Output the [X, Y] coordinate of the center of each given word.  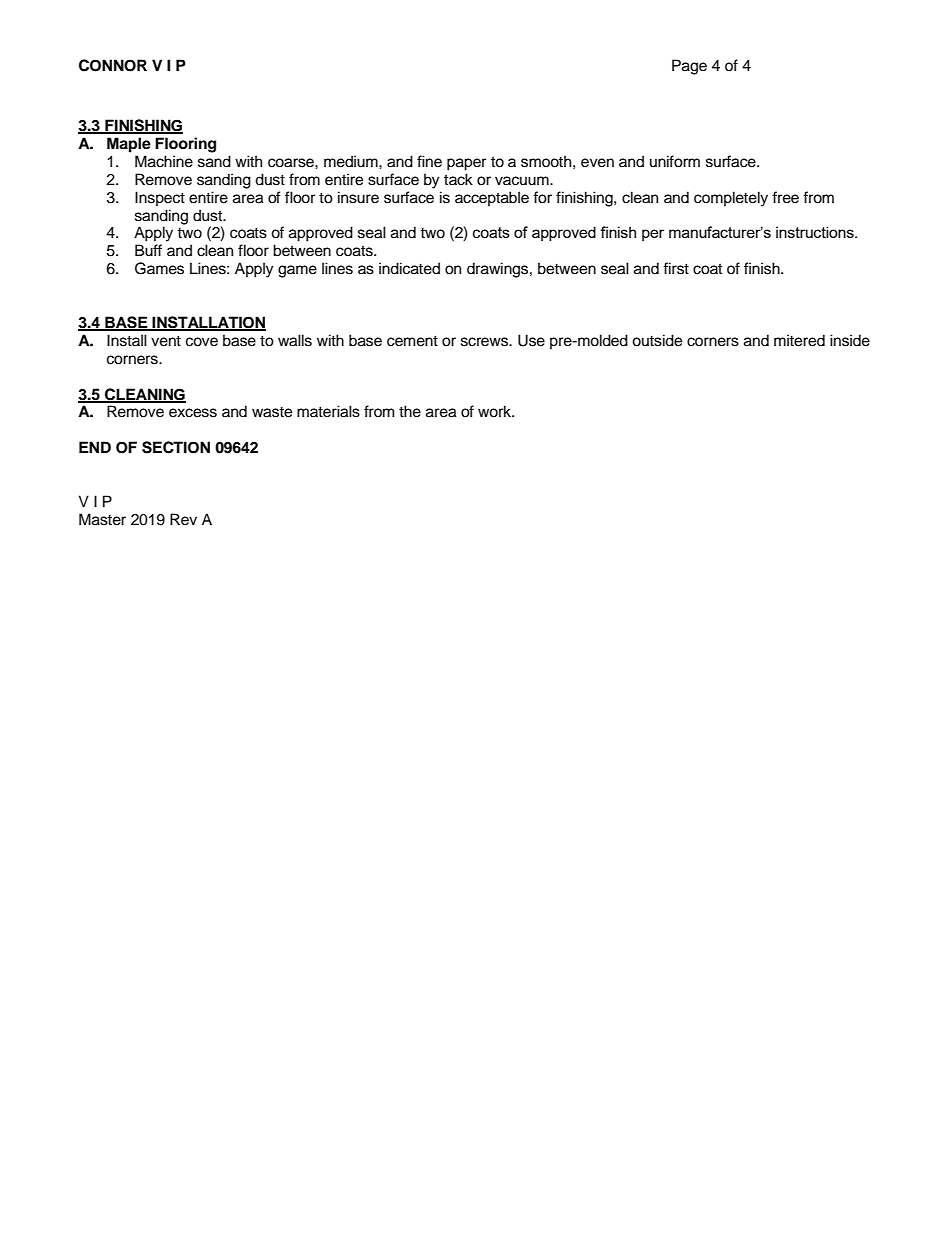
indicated [409, 268]
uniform [675, 161]
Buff [148, 250]
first [676, 268]
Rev [183, 519]
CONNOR [113, 65]
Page [689, 67]
